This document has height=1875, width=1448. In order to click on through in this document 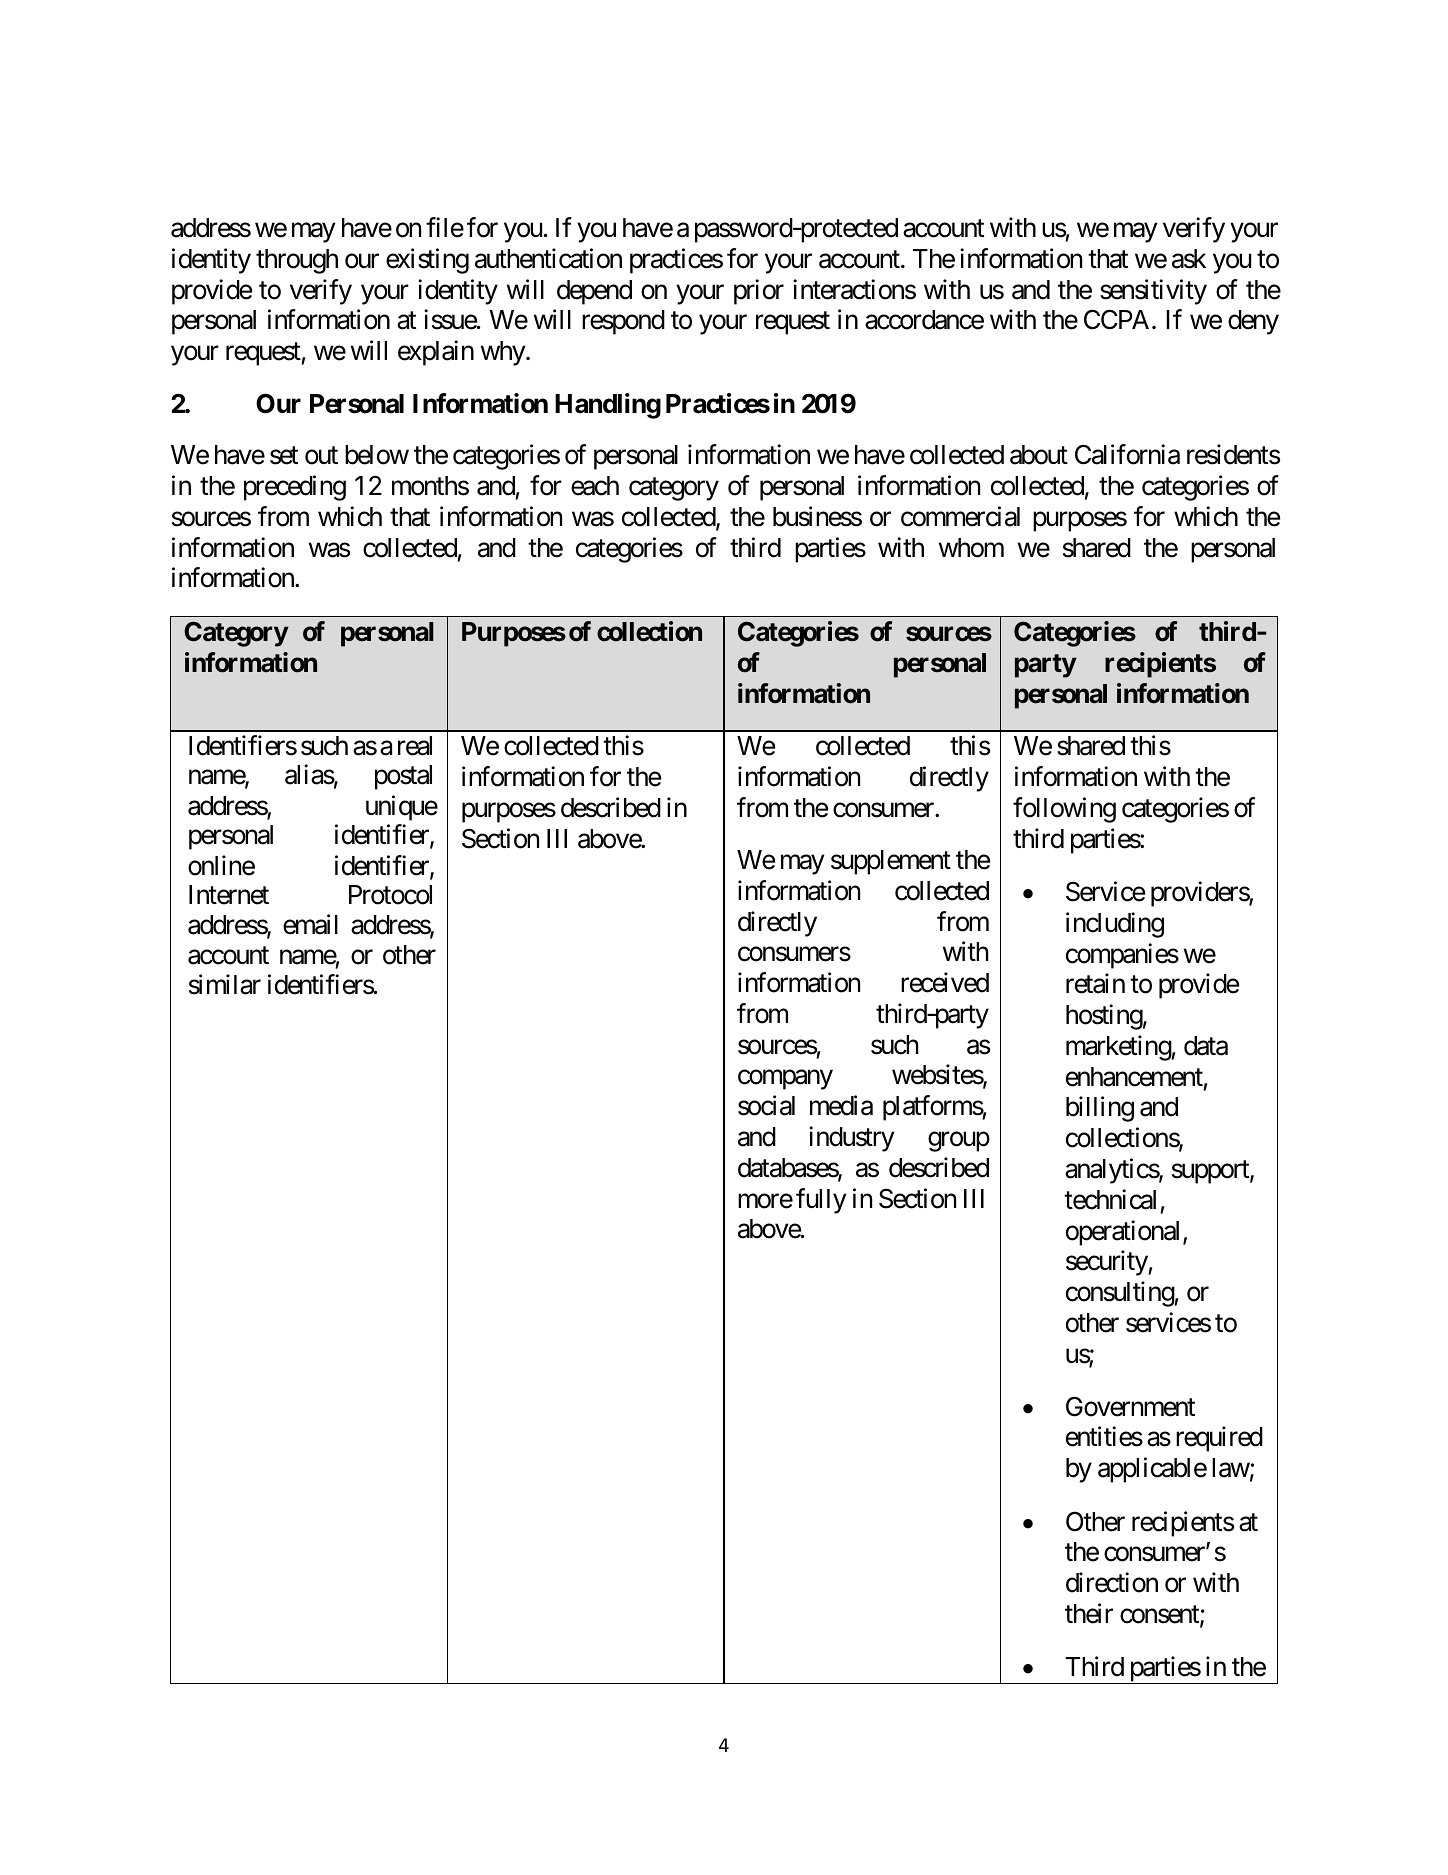, I will do `click(297, 261)`.
